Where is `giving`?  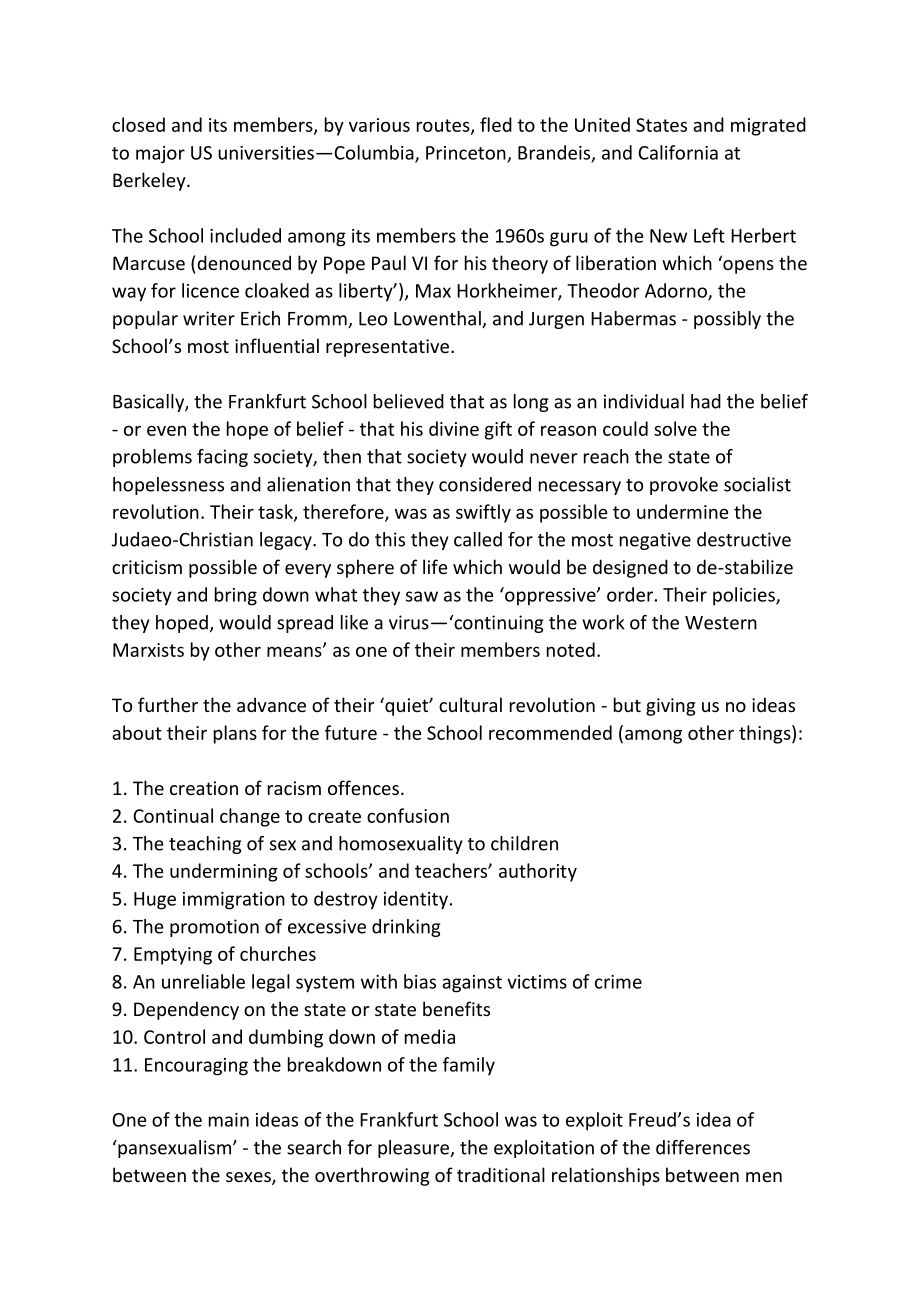
giving is located at coordinates (670, 707).
